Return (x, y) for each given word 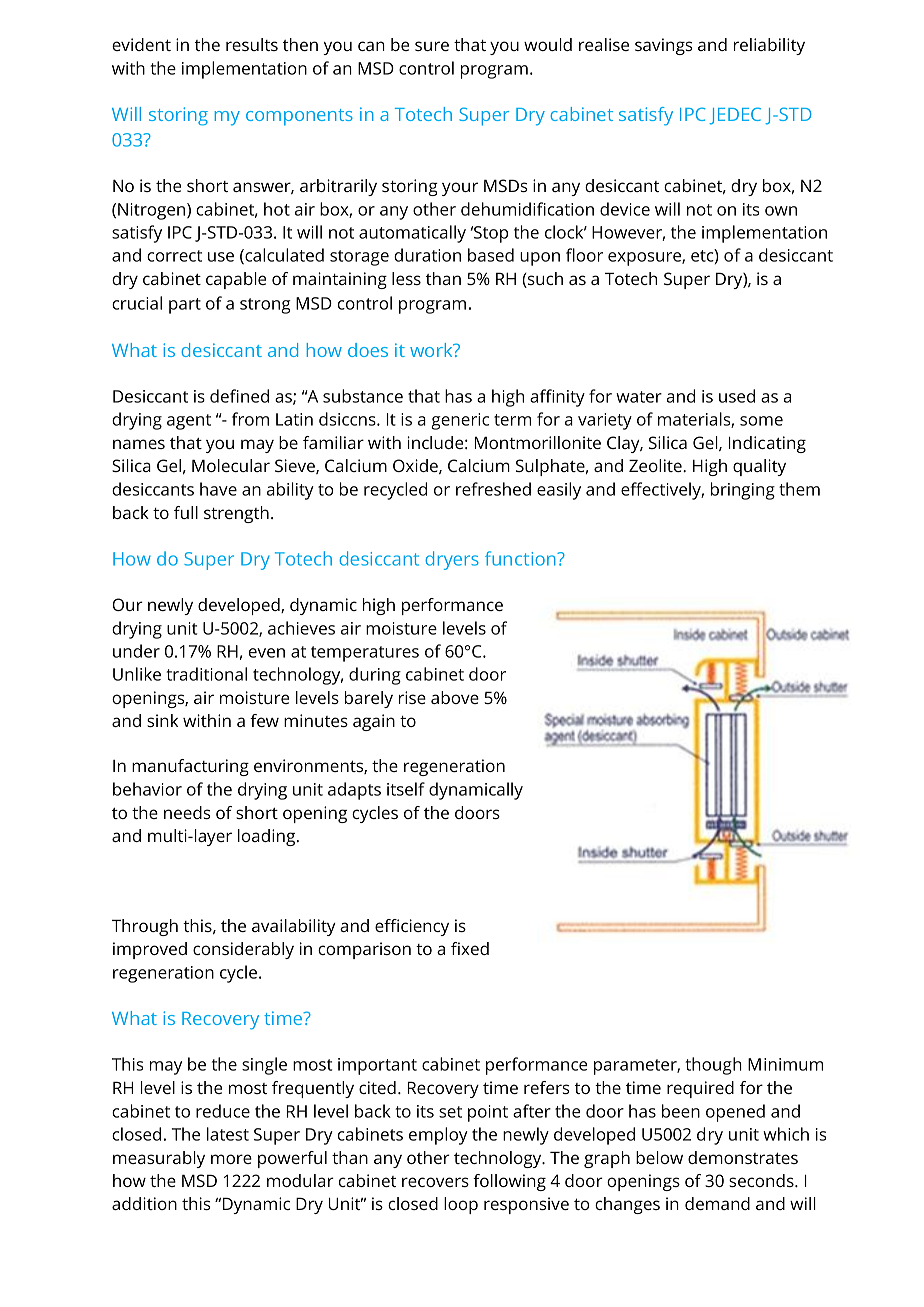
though (713, 1066)
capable (236, 280)
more (231, 1159)
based (491, 255)
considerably (243, 950)
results (252, 44)
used (737, 396)
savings (664, 46)
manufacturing (190, 767)
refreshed (493, 489)
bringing (743, 491)
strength (236, 514)
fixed (470, 948)
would (548, 44)
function (521, 558)
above (455, 697)
